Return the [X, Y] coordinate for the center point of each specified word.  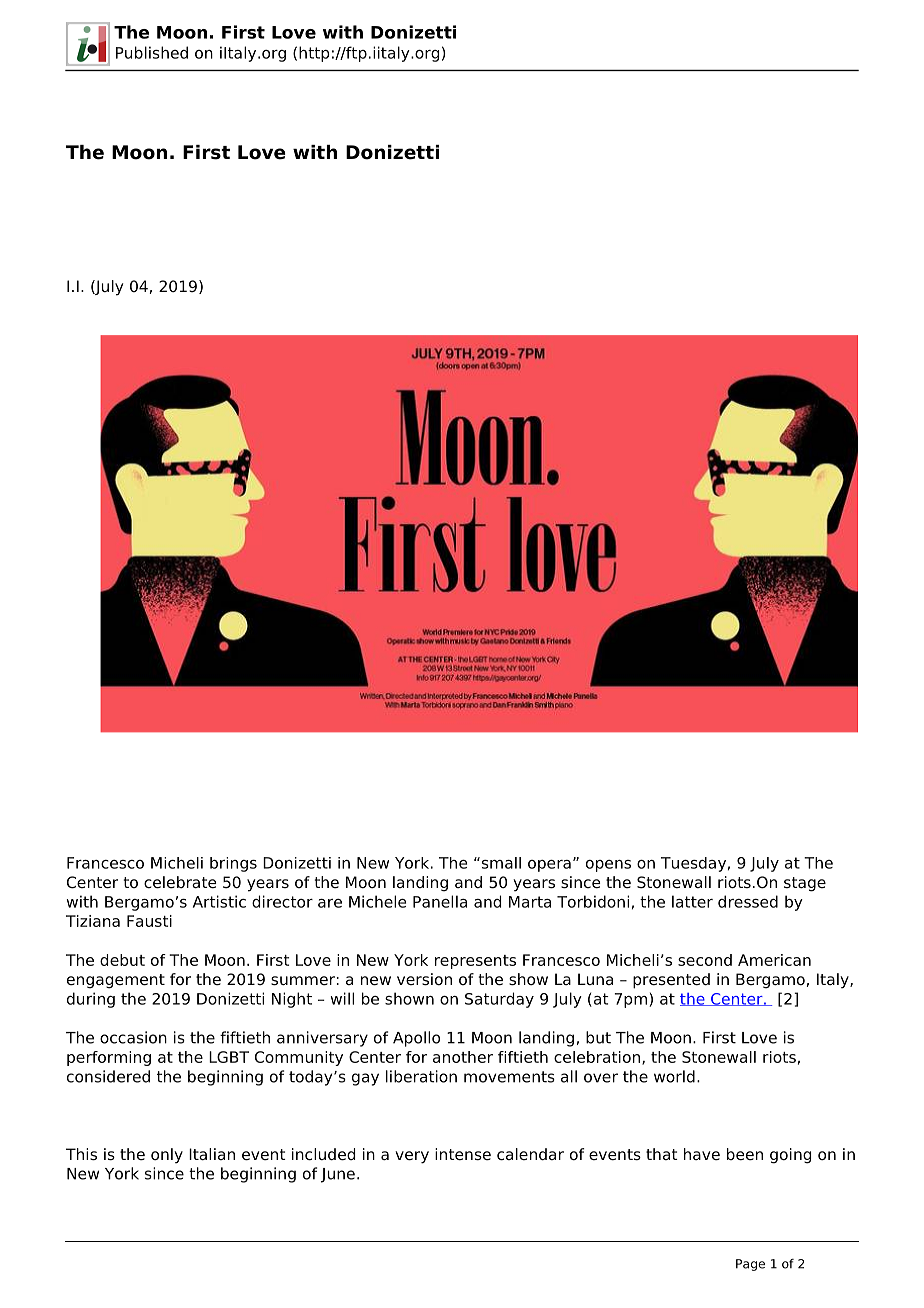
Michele [377, 901]
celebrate [180, 882]
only [167, 1156]
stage [805, 884]
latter [692, 901]
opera [549, 866]
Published [152, 52]
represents [475, 962]
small [500, 863]
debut [122, 960]
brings [233, 864]
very [412, 1157]
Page [750, 1265]
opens [608, 866]
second [705, 960]
